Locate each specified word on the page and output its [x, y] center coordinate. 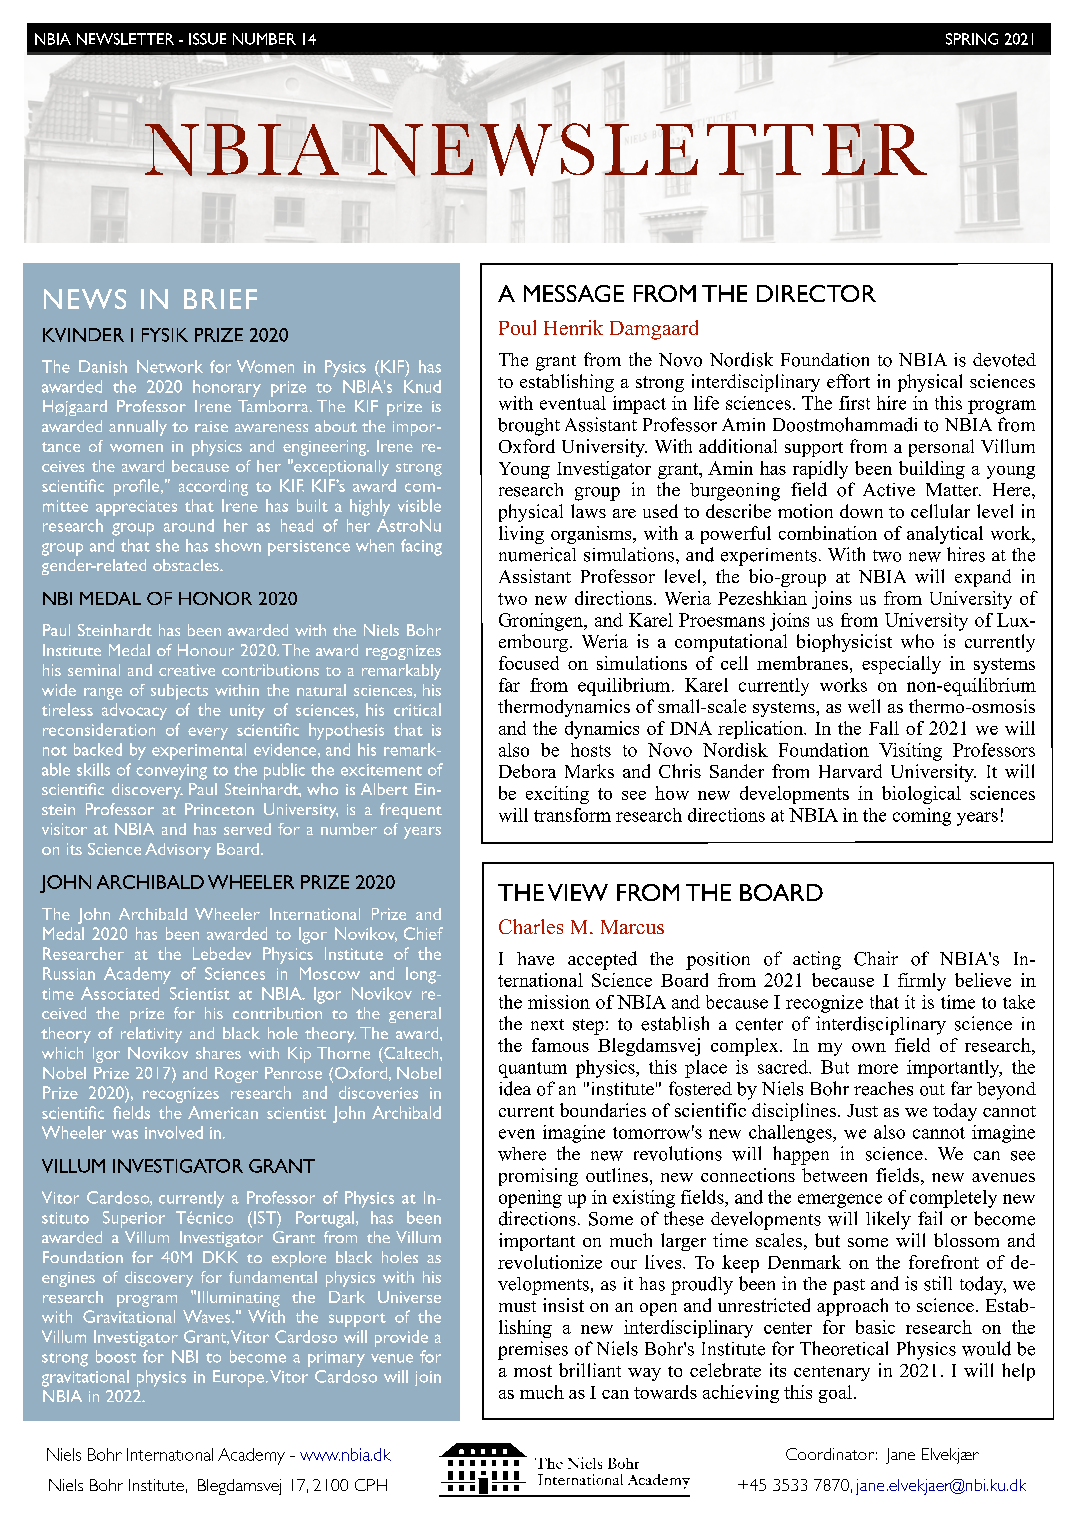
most [533, 1371]
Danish [103, 366]
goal [835, 1394]
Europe [238, 1378]
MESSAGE [574, 293]
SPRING [972, 39]
